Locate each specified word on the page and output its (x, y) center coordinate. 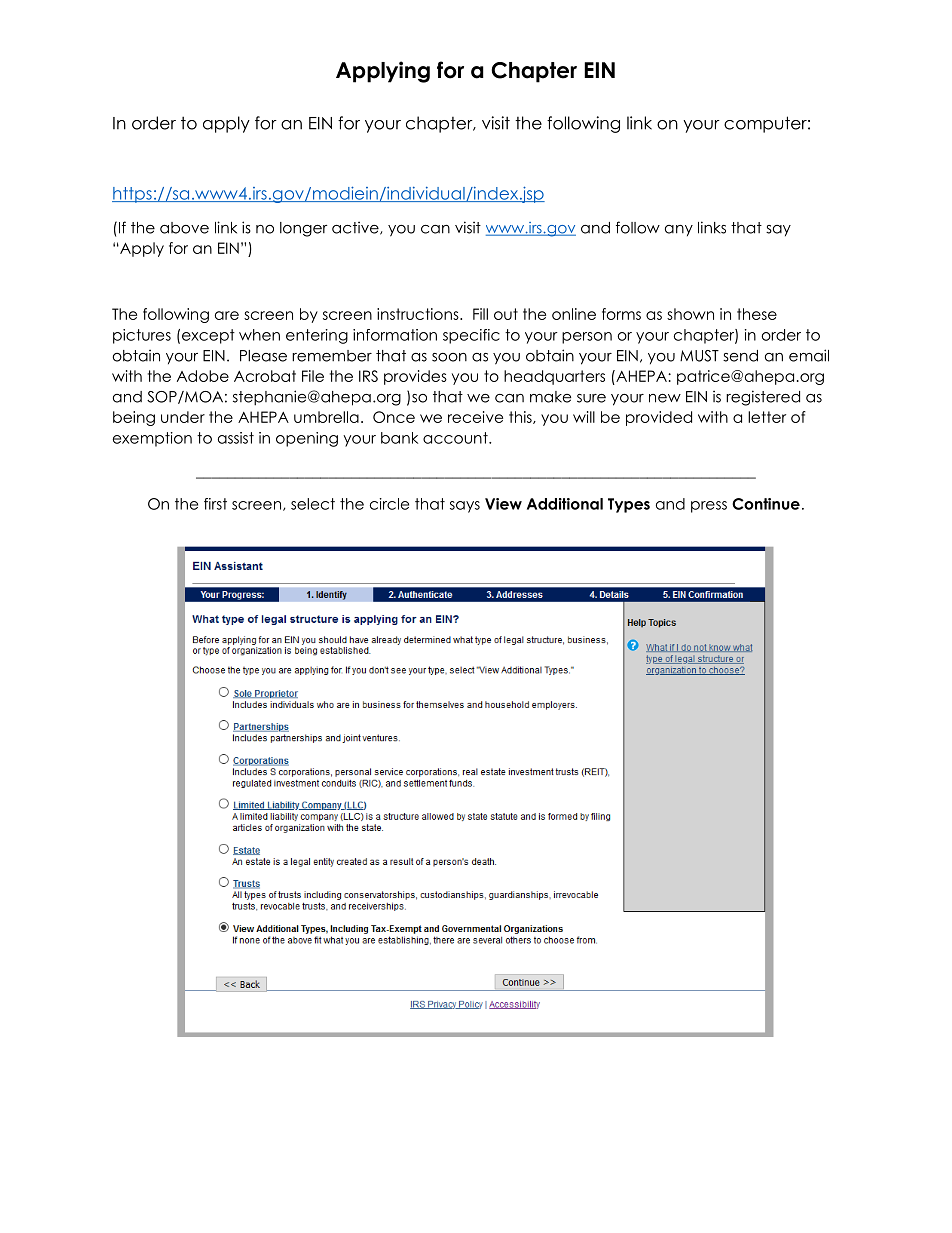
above (184, 228)
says (465, 507)
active (356, 228)
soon (449, 357)
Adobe (203, 376)
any (679, 231)
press (709, 507)
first (215, 504)
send (740, 356)
